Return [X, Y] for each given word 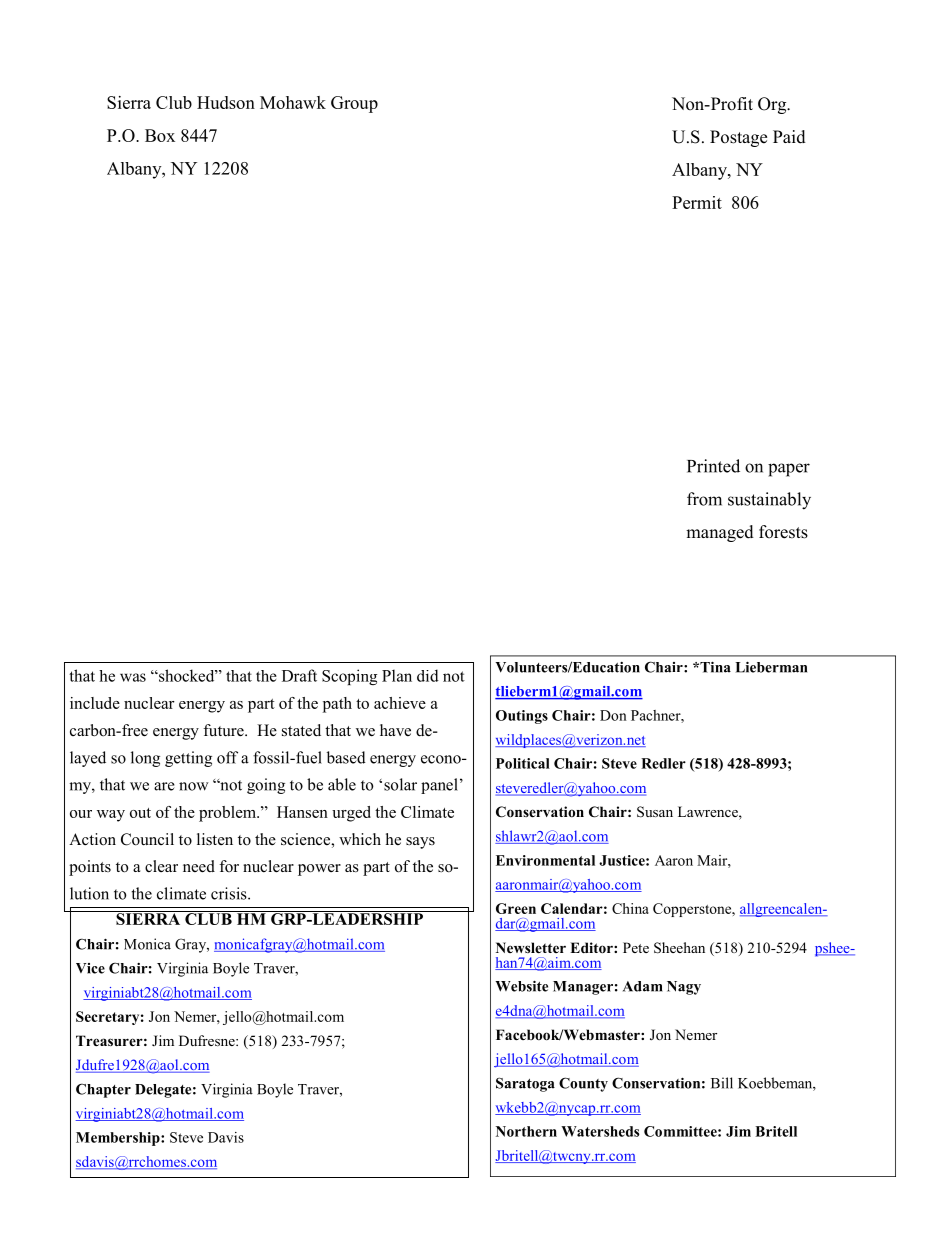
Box [160, 135]
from [704, 499]
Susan [655, 812]
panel [439, 786]
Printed [713, 466]
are [164, 786]
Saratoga [525, 1084]
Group [354, 104]
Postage [738, 138]
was [133, 677]
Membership [119, 1139]
